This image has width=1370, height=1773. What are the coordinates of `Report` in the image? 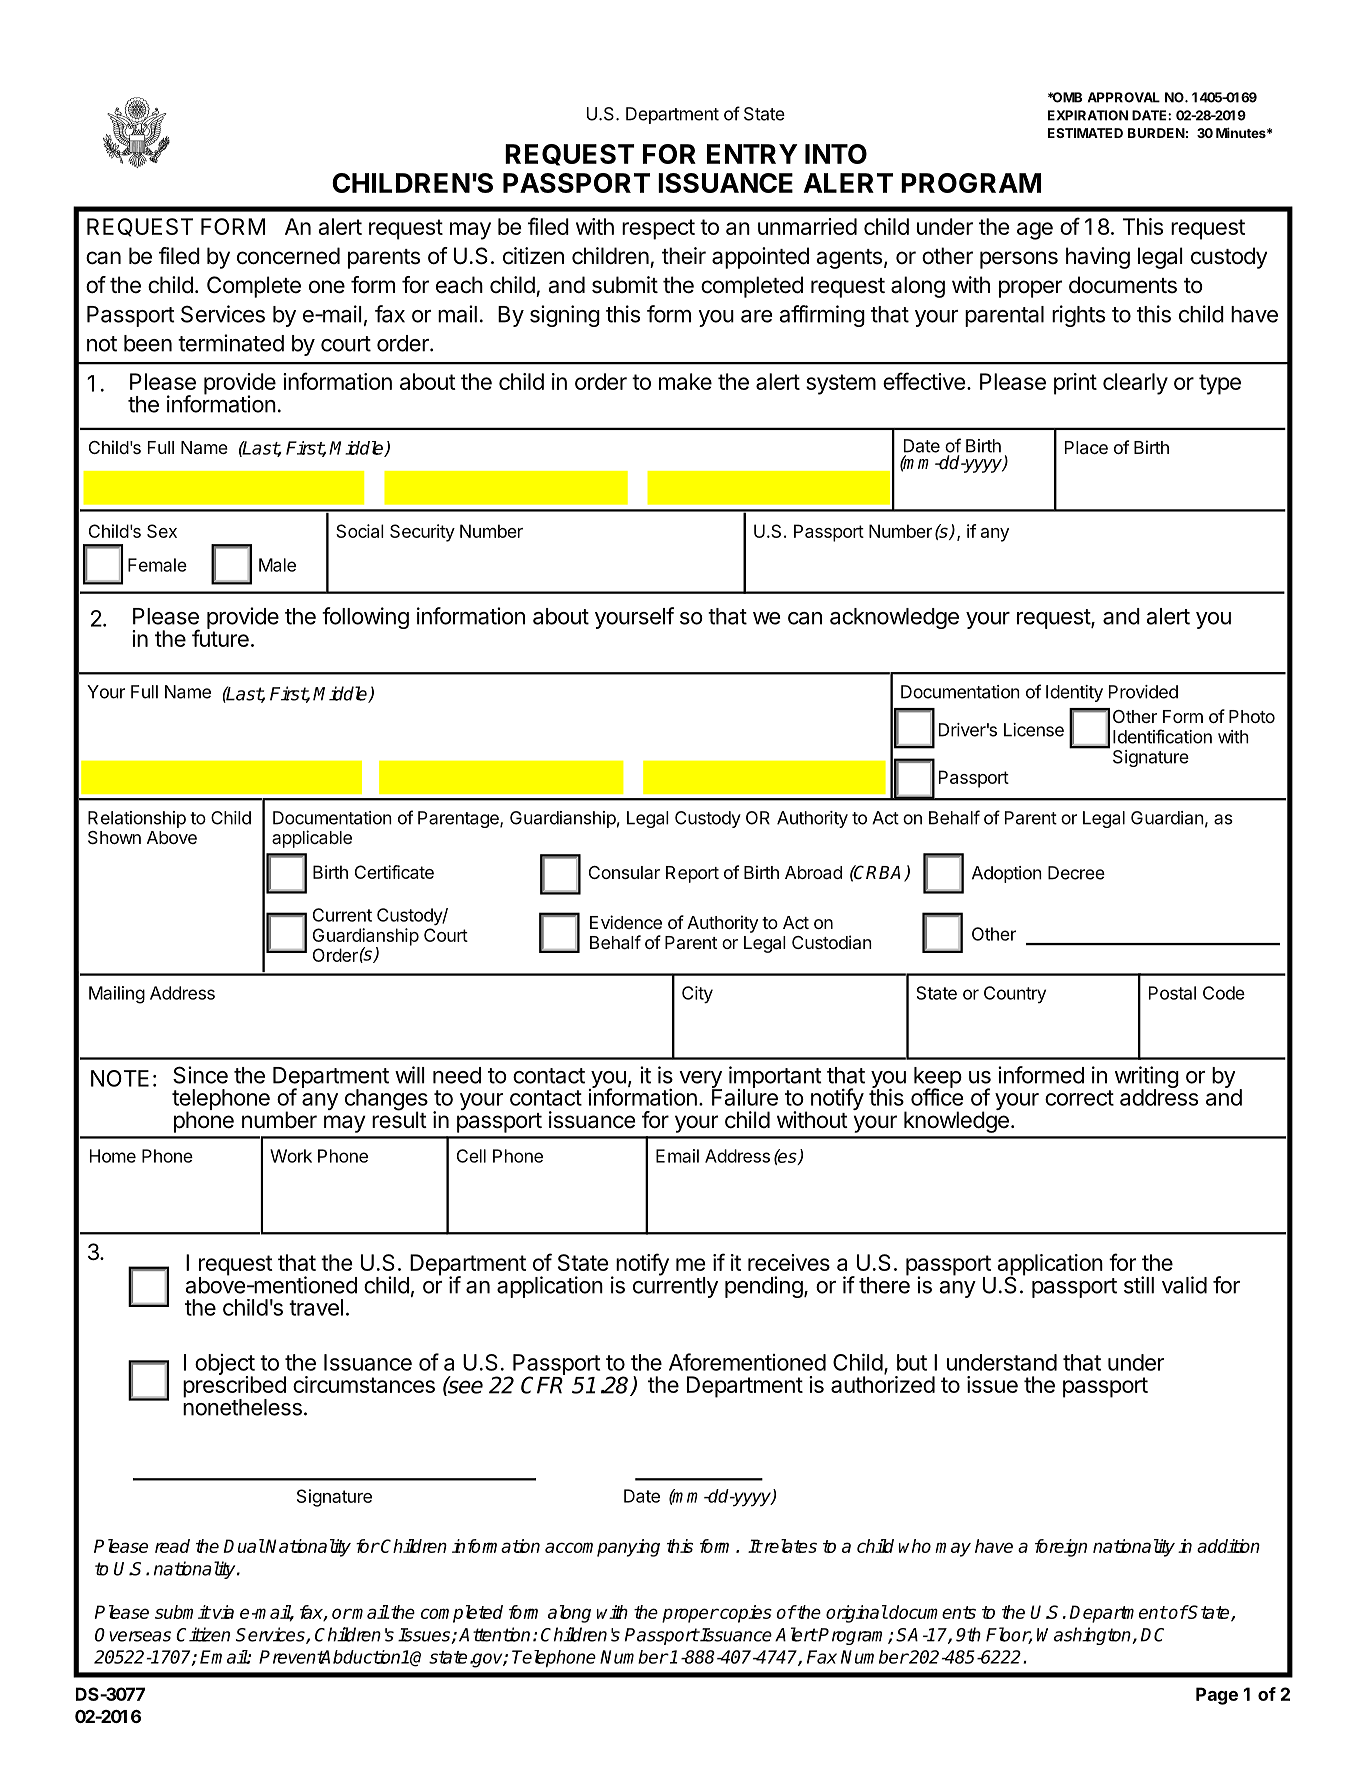 It's located at (692, 874).
